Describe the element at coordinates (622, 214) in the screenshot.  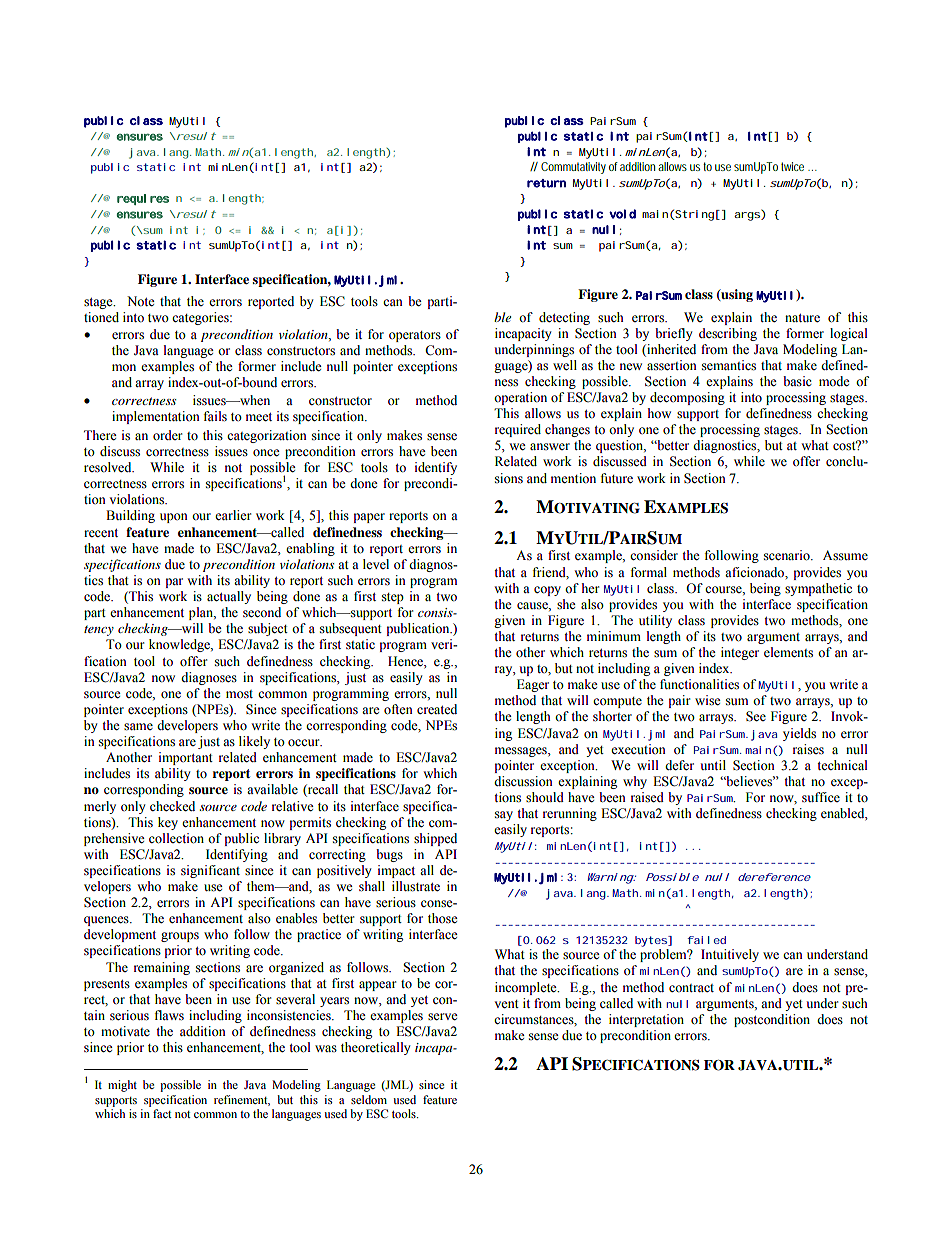
I see `void` at that location.
